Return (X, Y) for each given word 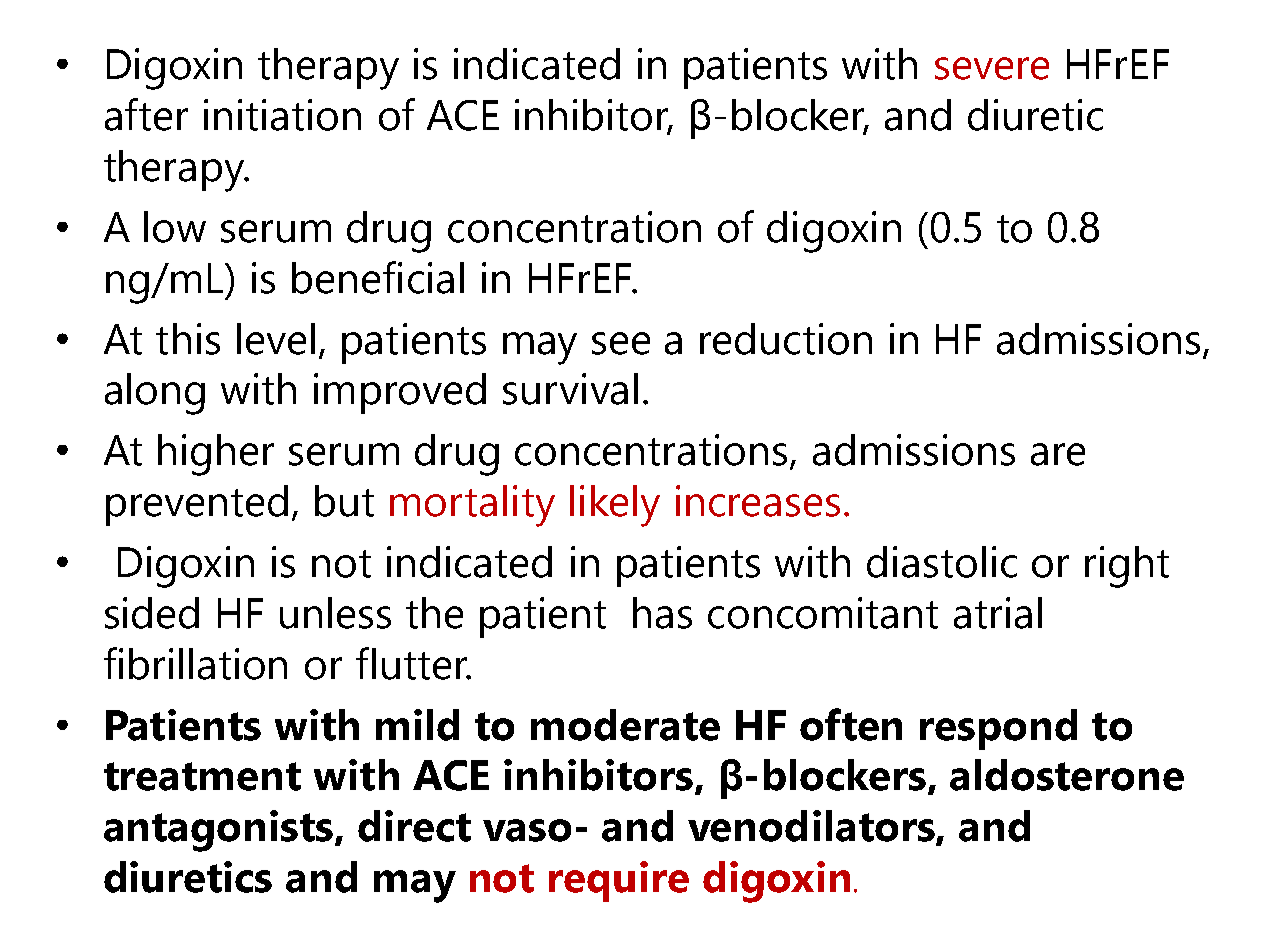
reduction (786, 339)
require (619, 881)
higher (216, 455)
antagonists (218, 831)
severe (992, 68)
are (1058, 454)
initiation (282, 115)
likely (615, 506)
